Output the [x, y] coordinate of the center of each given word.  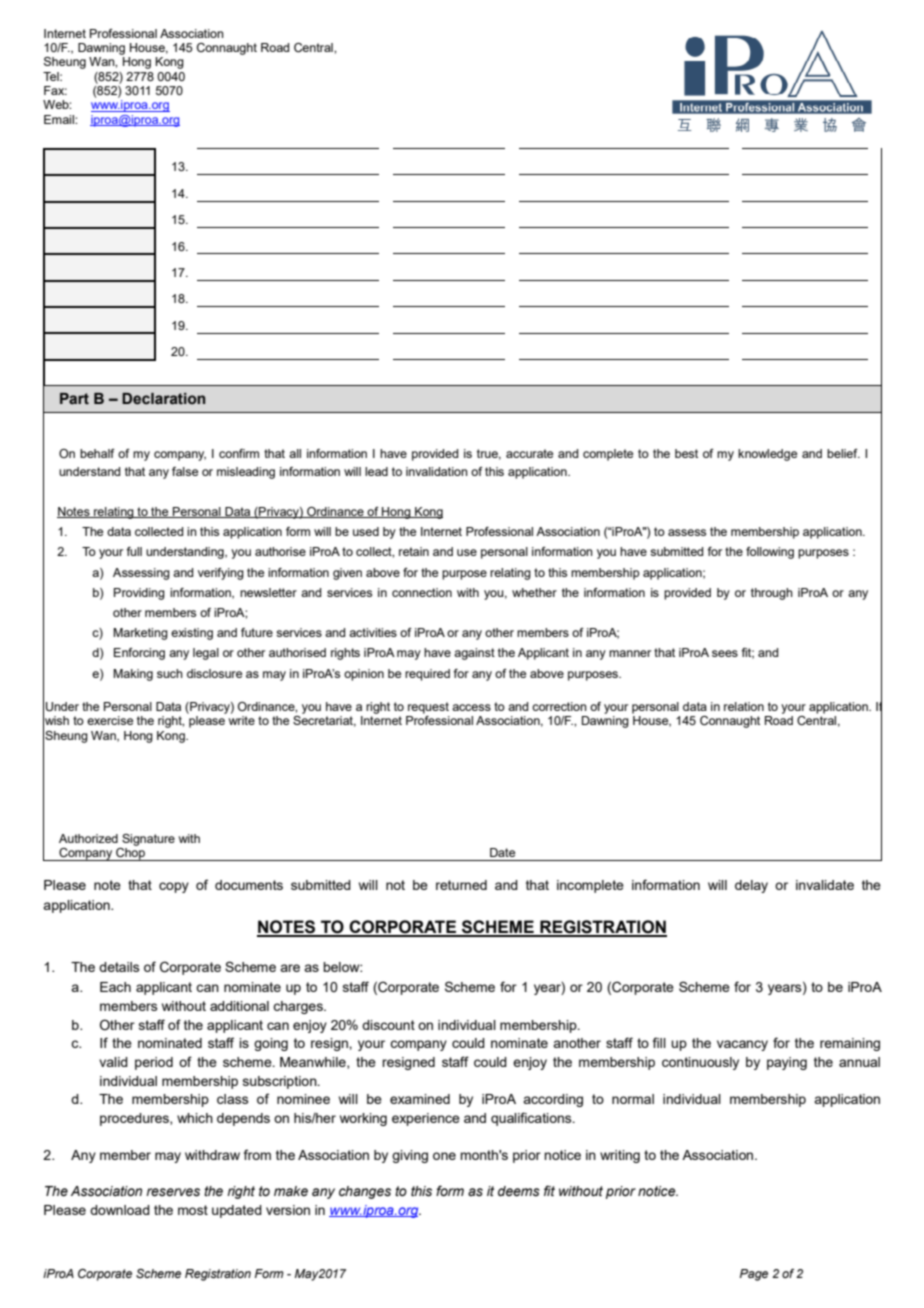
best [686, 453]
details [119, 967]
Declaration [163, 399]
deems [519, 1191]
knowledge [767, 455]
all [295, 453]
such [170, 673]
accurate [529, 453]
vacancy [742, 1045]
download [120, 1210]
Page [754, 1275]
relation [744, 706]
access [471, 707]
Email [60, 119]
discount [388, 1025]
